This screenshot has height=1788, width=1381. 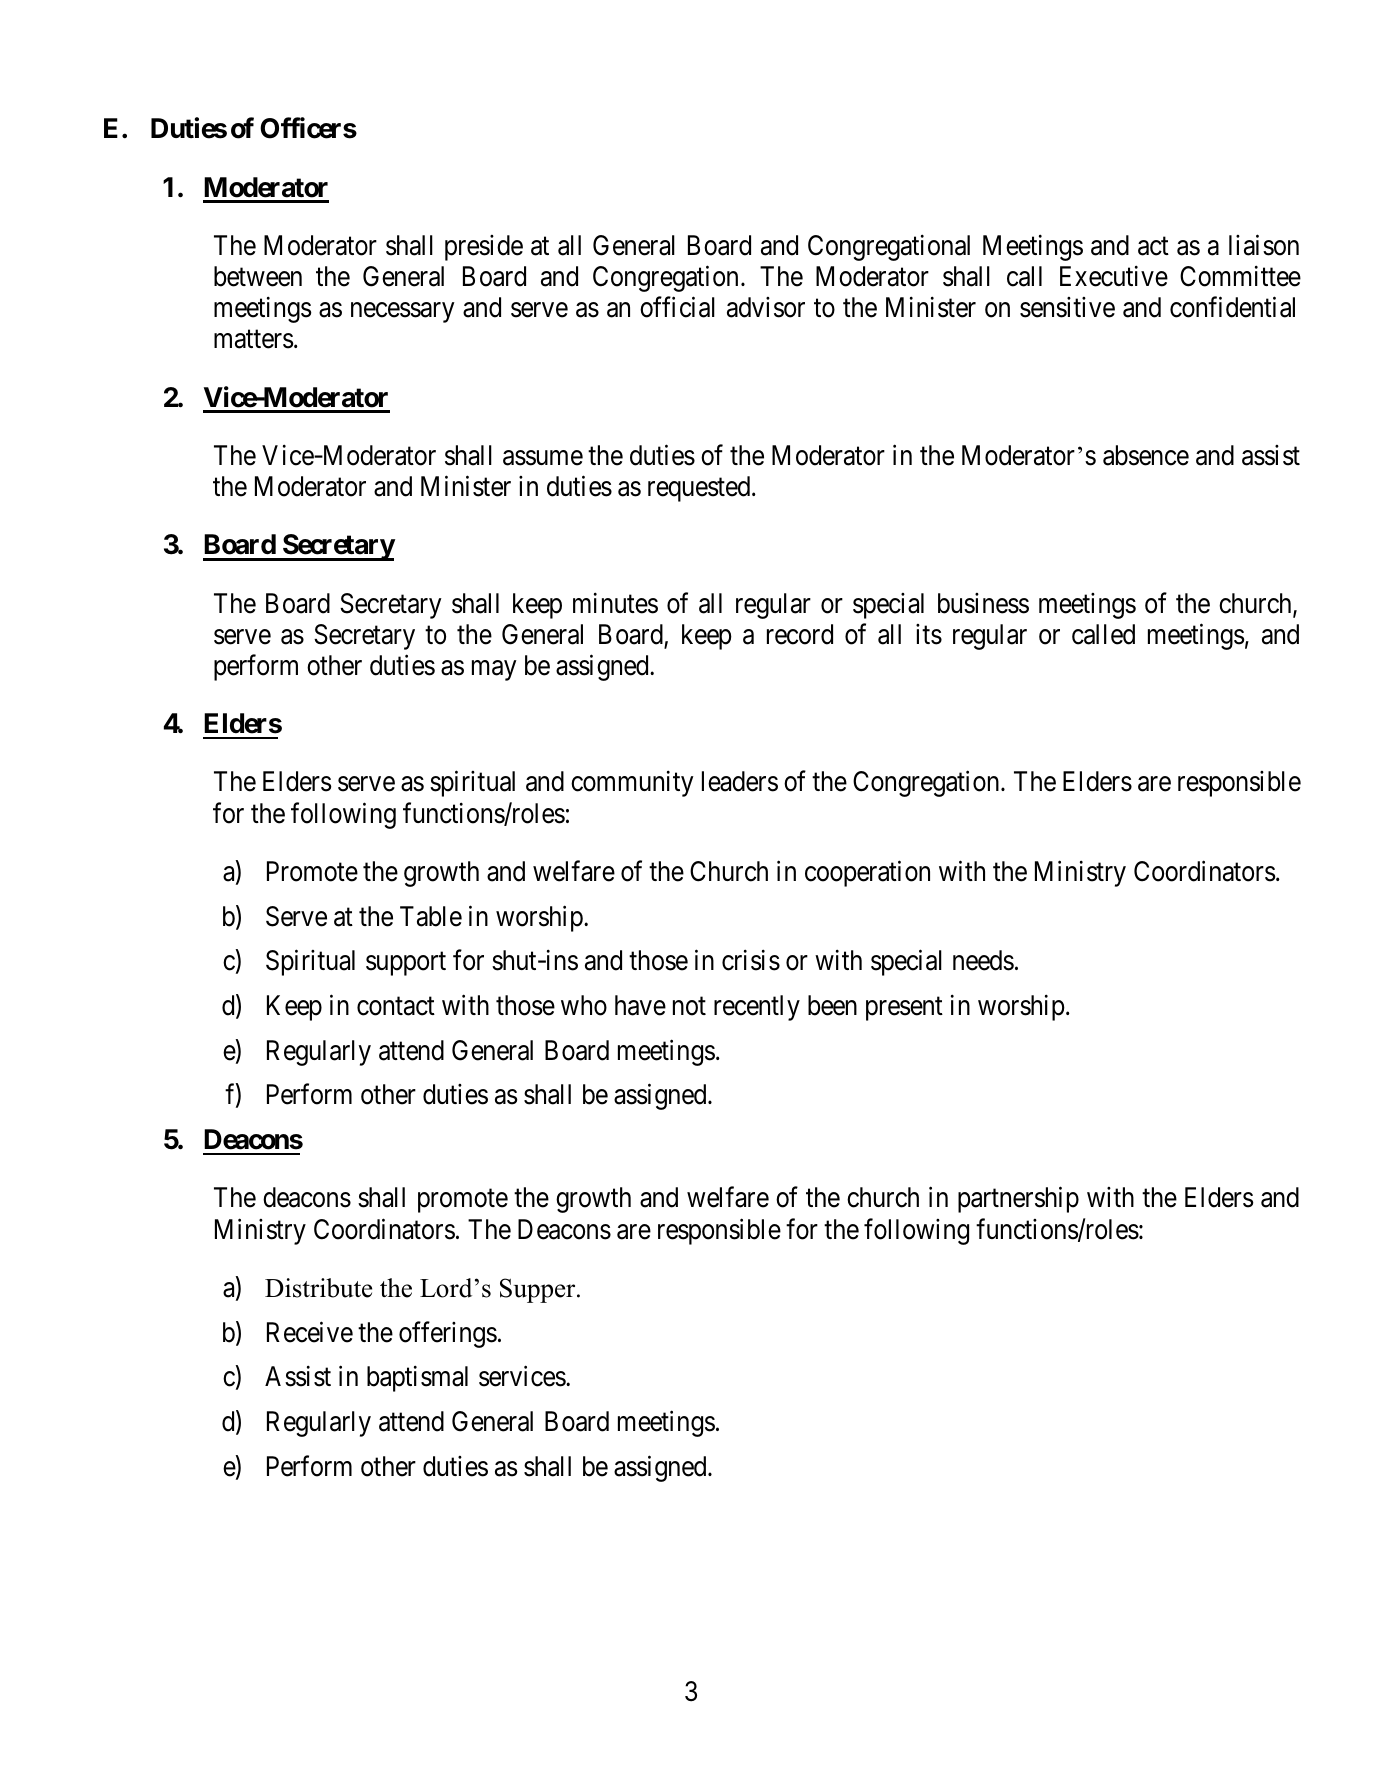 What do you see at coordinates (766, 307) in the screenshot?
I see `advisor` at bounding box center [766, 307].
